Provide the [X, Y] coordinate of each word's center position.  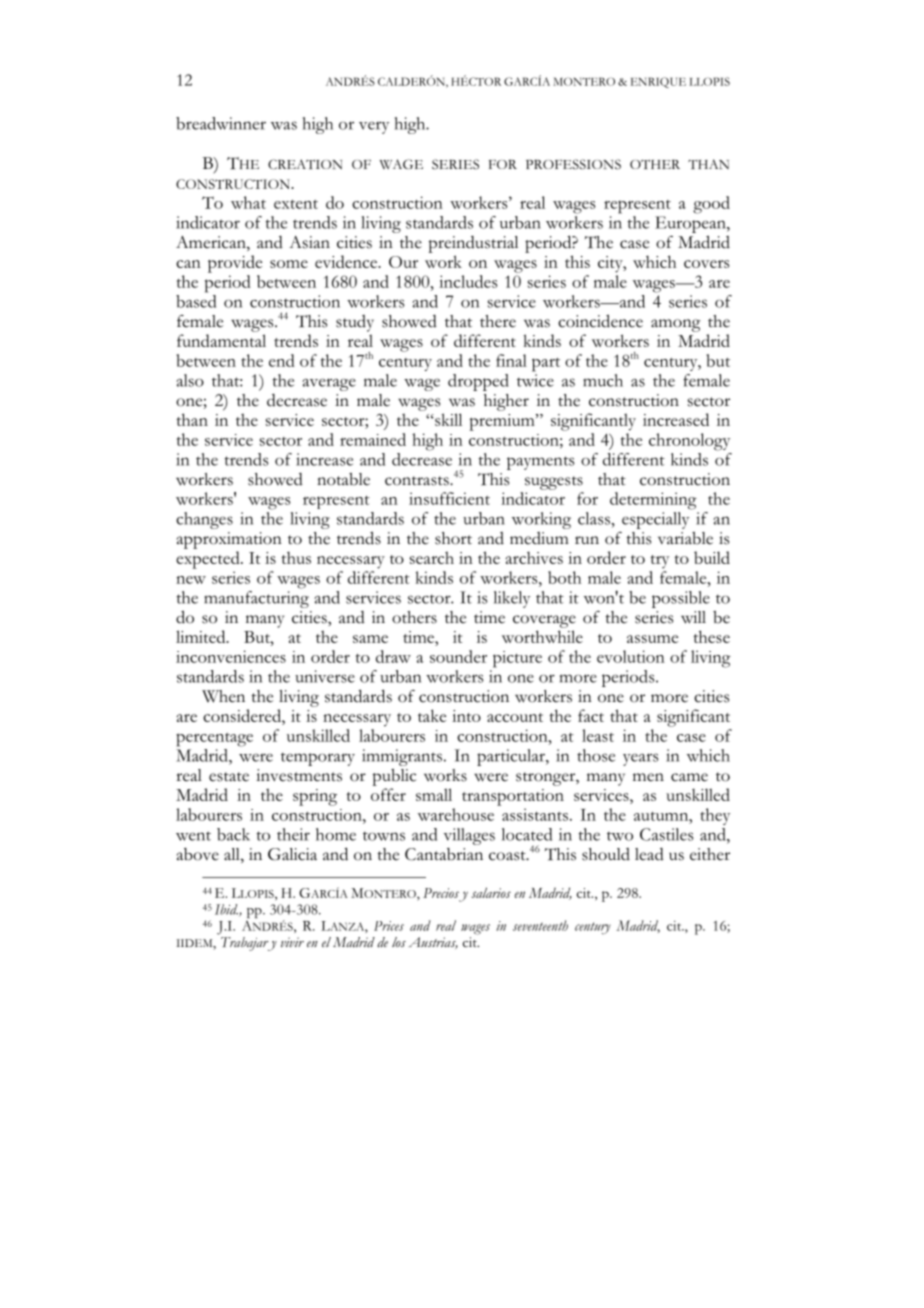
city [611, 264]
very [374, 128]
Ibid [227, 910]
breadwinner [221, 123]
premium [503, 422]
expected [209, 560]
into [466, 716]
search [432, 557]
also [190, 380]
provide [235, 264]
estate [229, 777]
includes [468, 281]
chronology [689, 442]
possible [681, 599]
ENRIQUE [658, 82]
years [641, 759]
